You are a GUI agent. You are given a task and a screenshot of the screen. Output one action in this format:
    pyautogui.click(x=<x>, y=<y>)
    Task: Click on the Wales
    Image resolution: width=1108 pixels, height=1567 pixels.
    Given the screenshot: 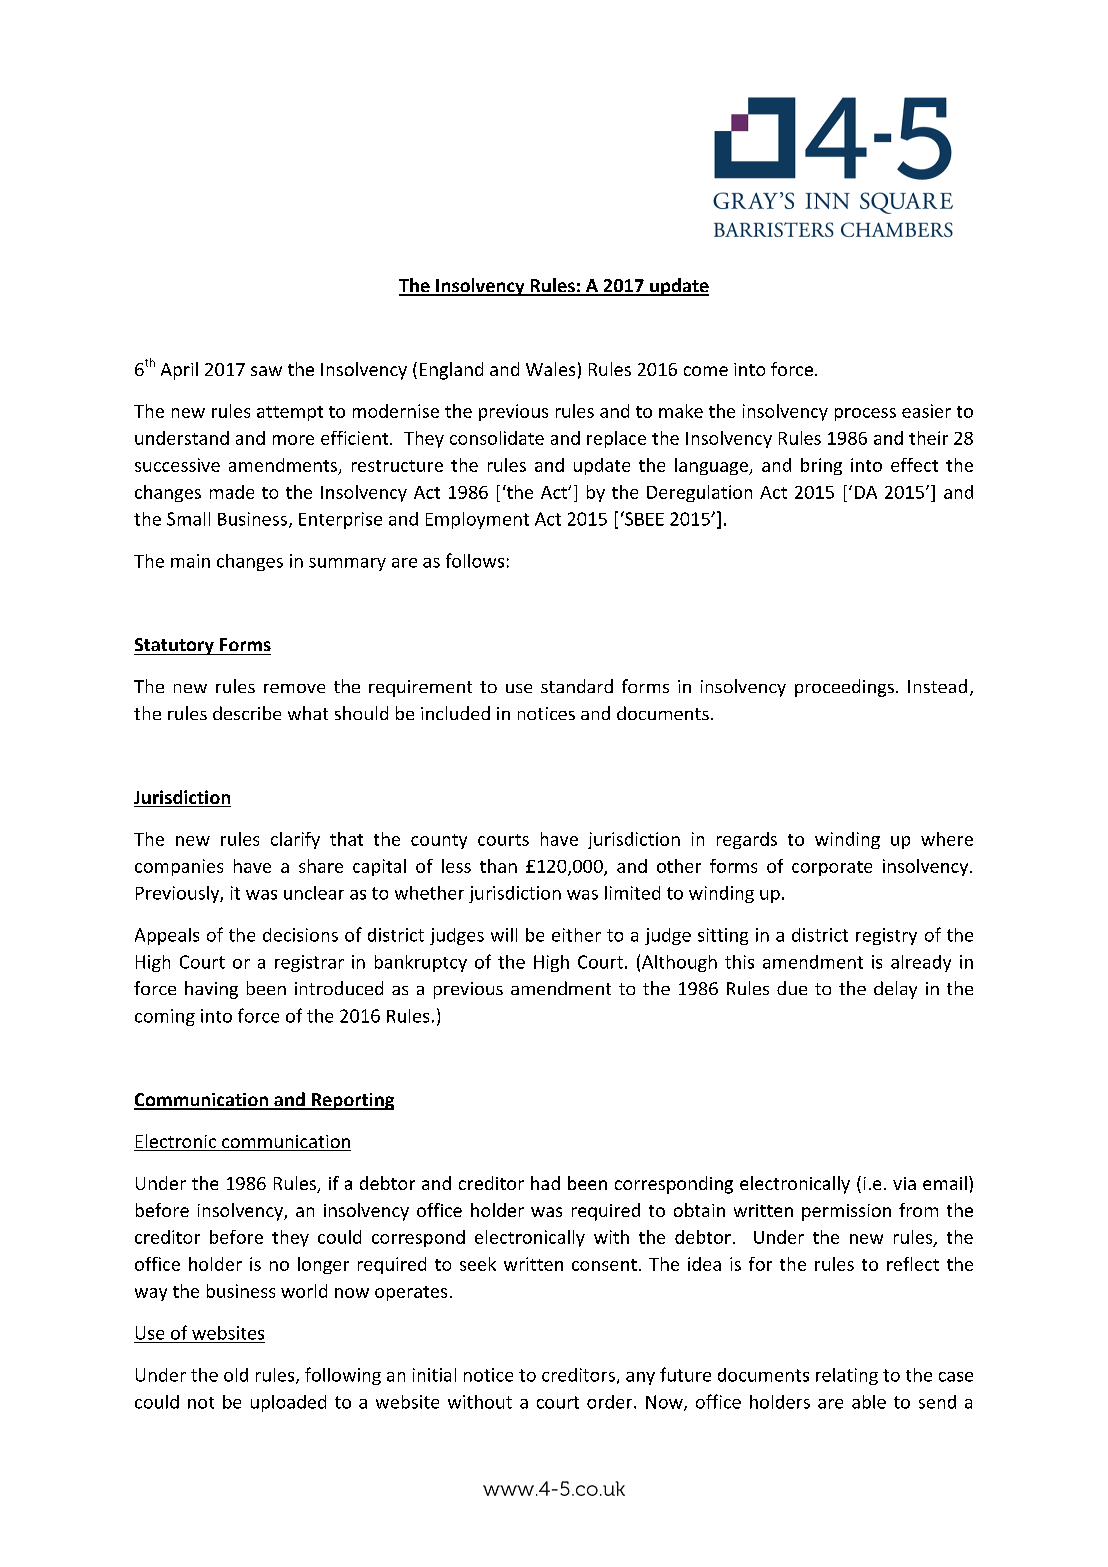 What is the action you would take?
    pyautogui.click(x=550, y=369)
